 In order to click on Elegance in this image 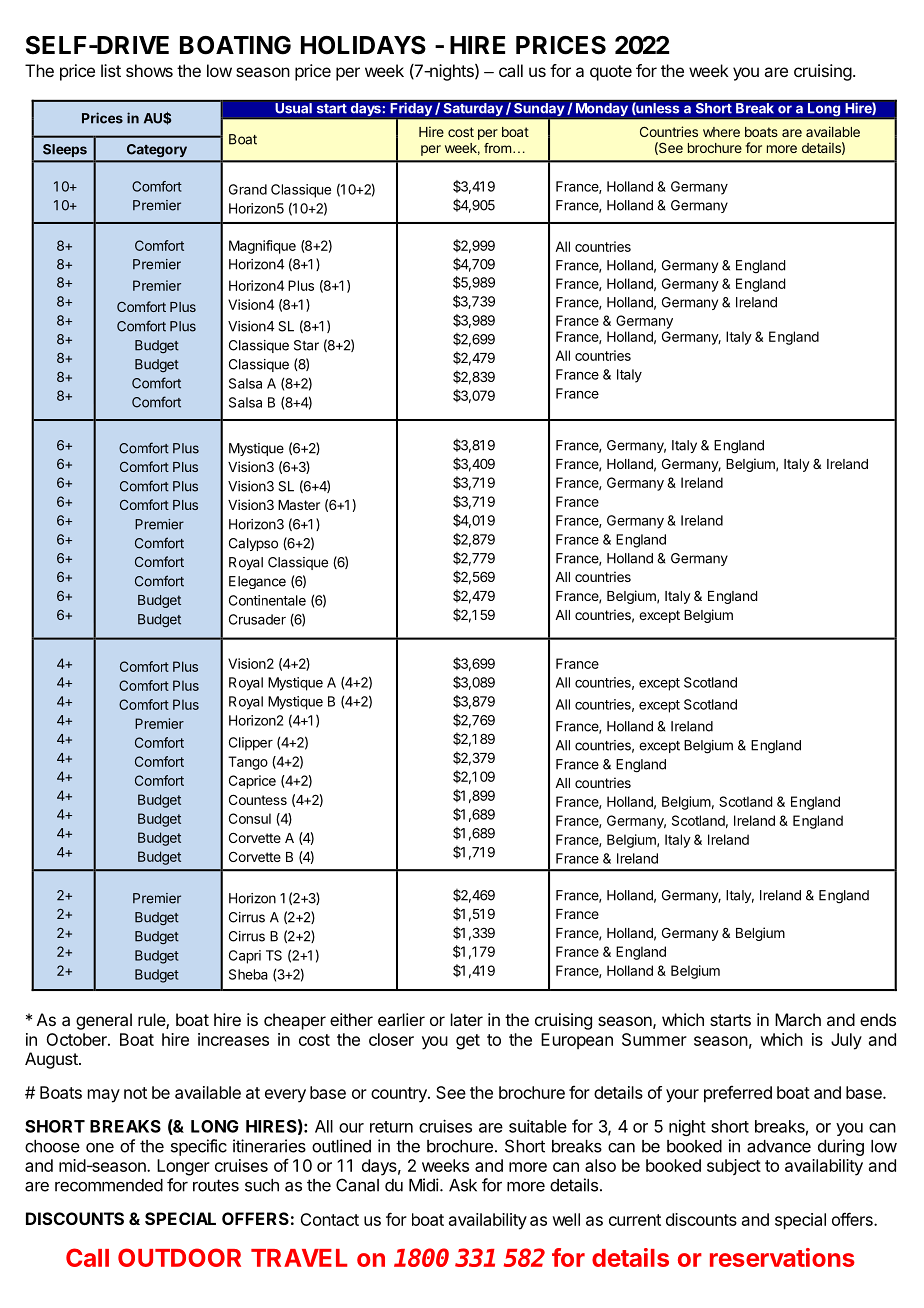, I will do `click(257, 582)`.
